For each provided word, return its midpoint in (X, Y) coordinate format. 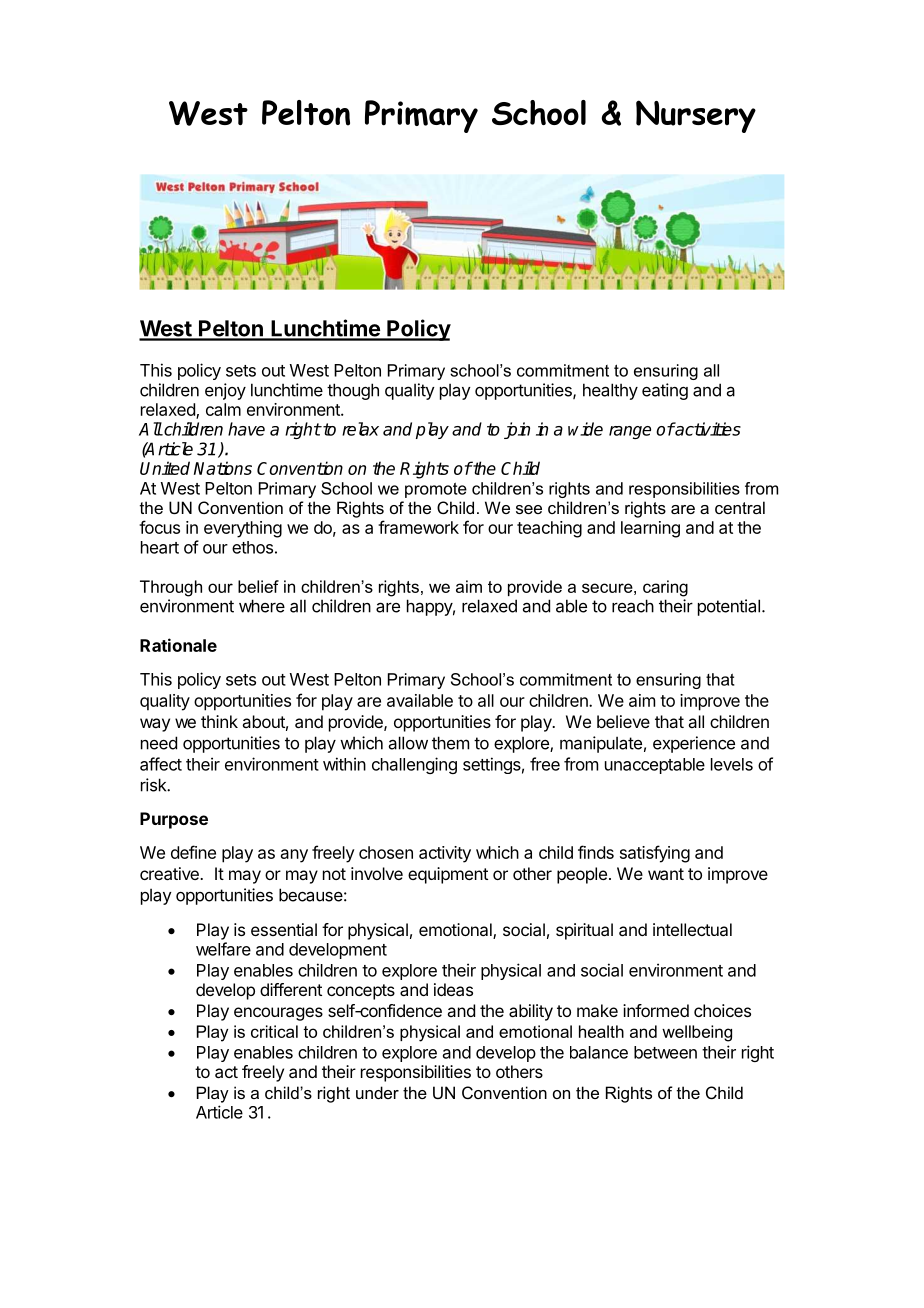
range (630, 432)
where (262, 606)
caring (665, 588)
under (377, 1092)
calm (223, 409)
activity (445, 854)
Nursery (696, 116)
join (517, 430)
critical (274, 1031)
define (193, 852)
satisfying (655, 854)
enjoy (225, 391)
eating (665, 391)
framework (418, 527)
